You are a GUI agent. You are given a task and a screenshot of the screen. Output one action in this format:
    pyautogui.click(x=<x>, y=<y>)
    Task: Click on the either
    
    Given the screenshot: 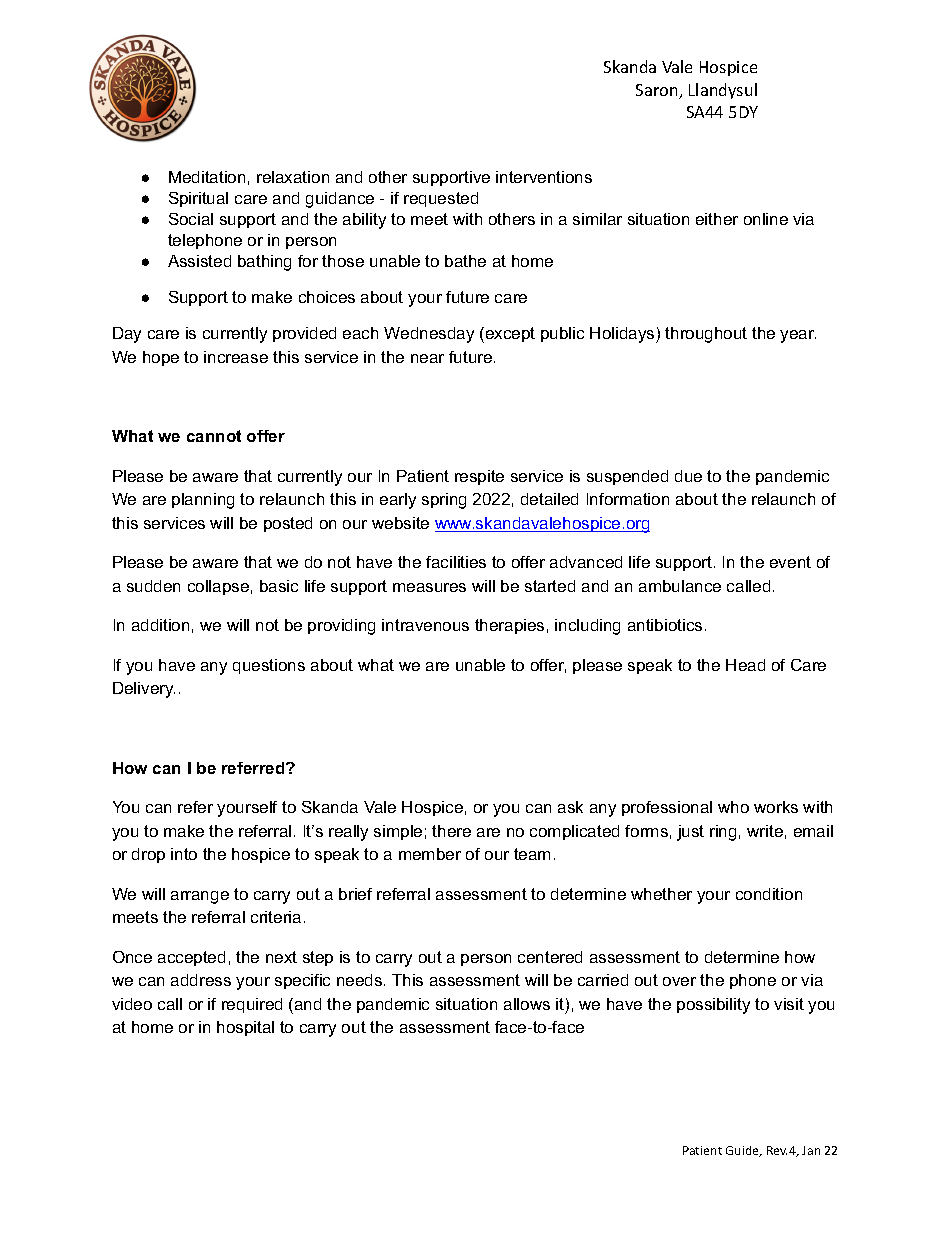 What is the action you would take?
    pyautogui.click(x=717, y=219)
